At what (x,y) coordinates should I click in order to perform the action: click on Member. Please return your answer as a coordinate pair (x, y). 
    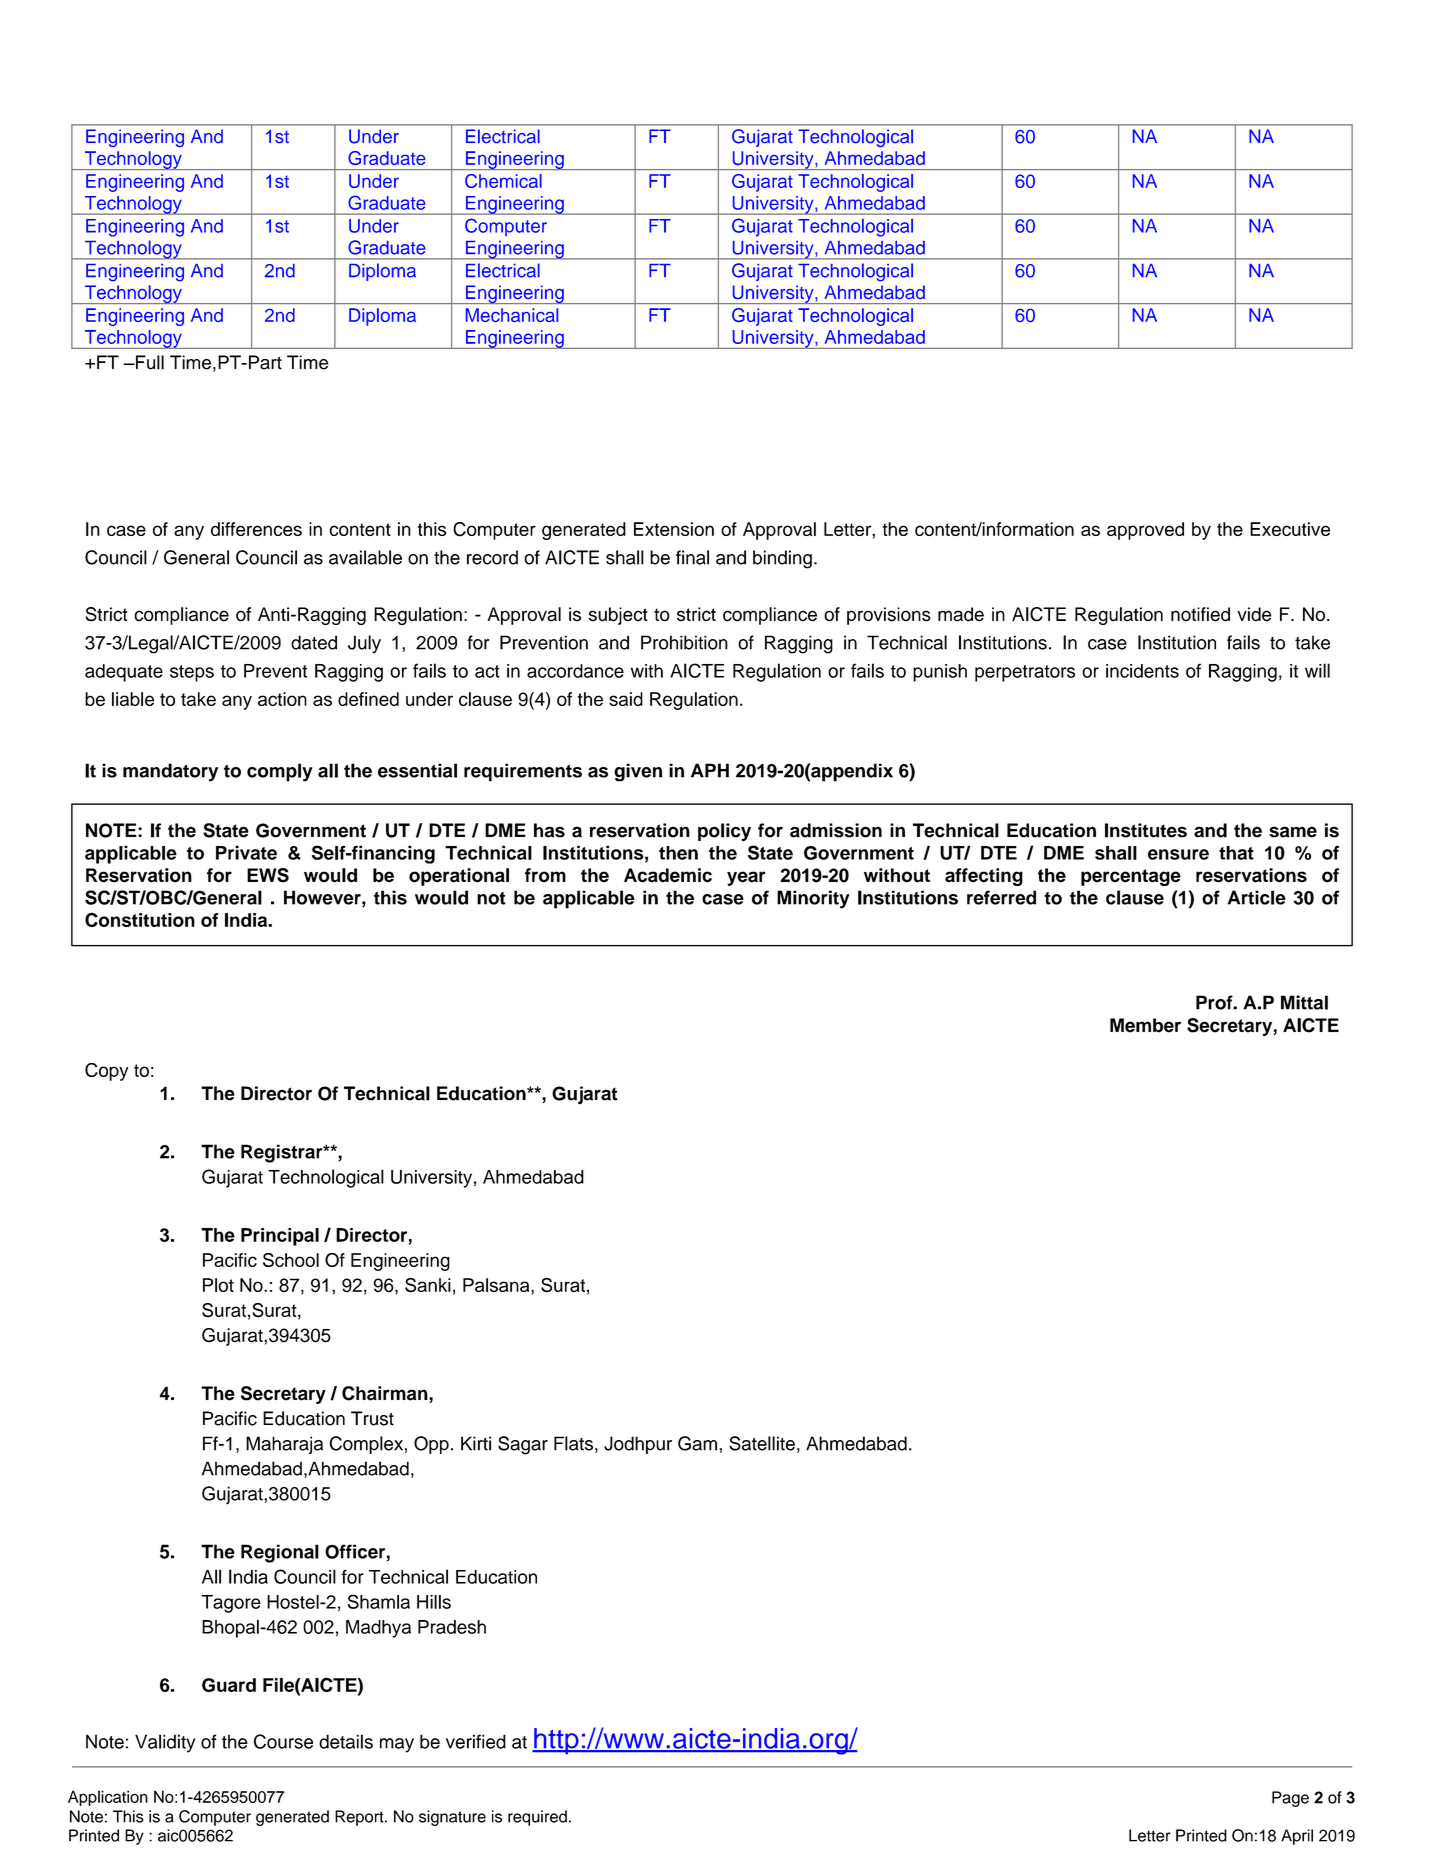
    Looking at the image, I should click on (1145, 1025).
